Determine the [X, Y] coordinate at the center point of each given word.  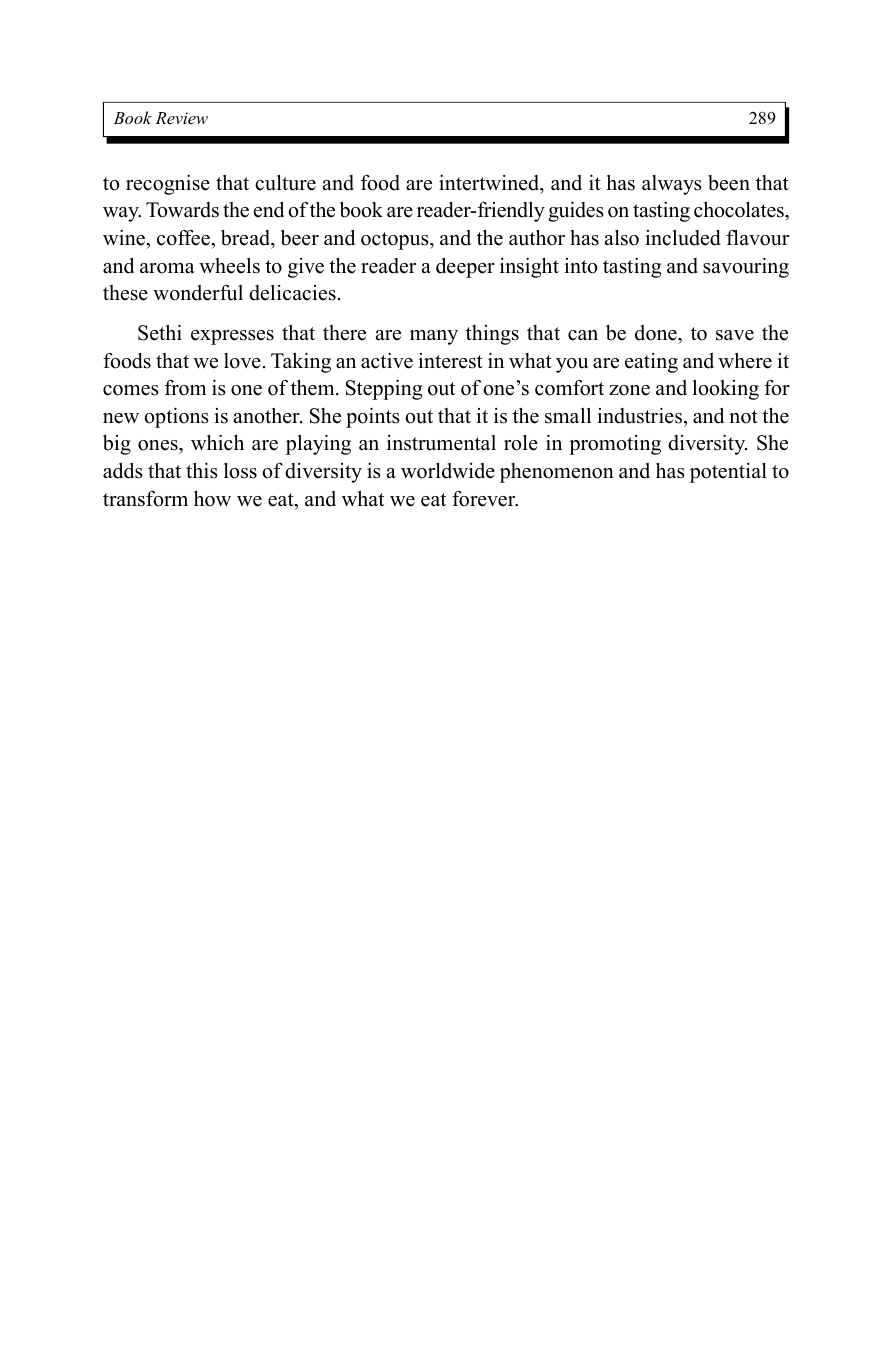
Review [181, 118]
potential [728, 473]
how [212, 499]
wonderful [198, 293]
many [434, 337]
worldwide [448, 471]
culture [285, 183]
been [729, 183]
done [657, 333]
